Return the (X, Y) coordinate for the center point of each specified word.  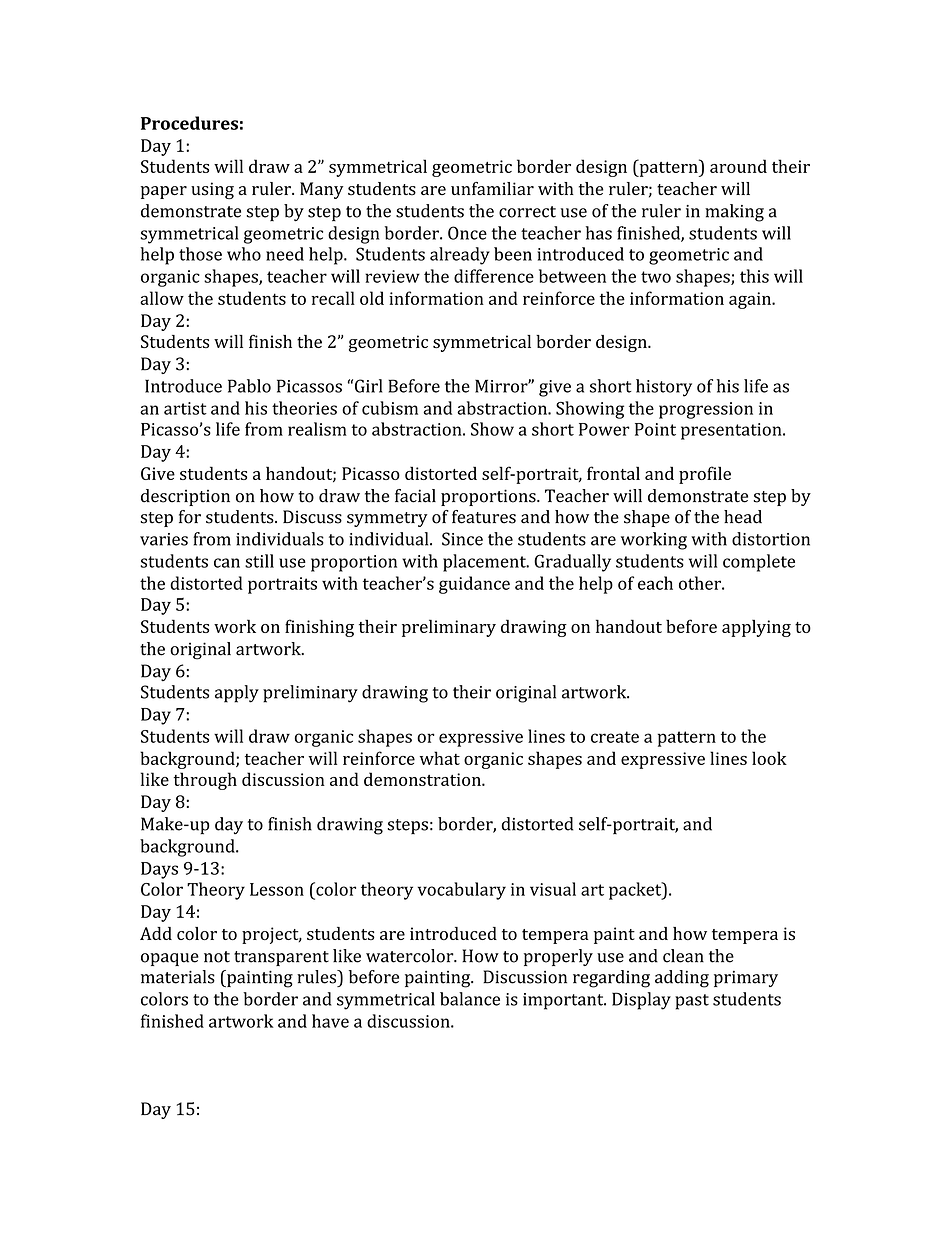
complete (759, 563)
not (217, 957)
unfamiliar (492, 188)
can (227, 563)
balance (470, 999)
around (738, 166)
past (692, 1002)
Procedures (189, 123)
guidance (474, 585)
